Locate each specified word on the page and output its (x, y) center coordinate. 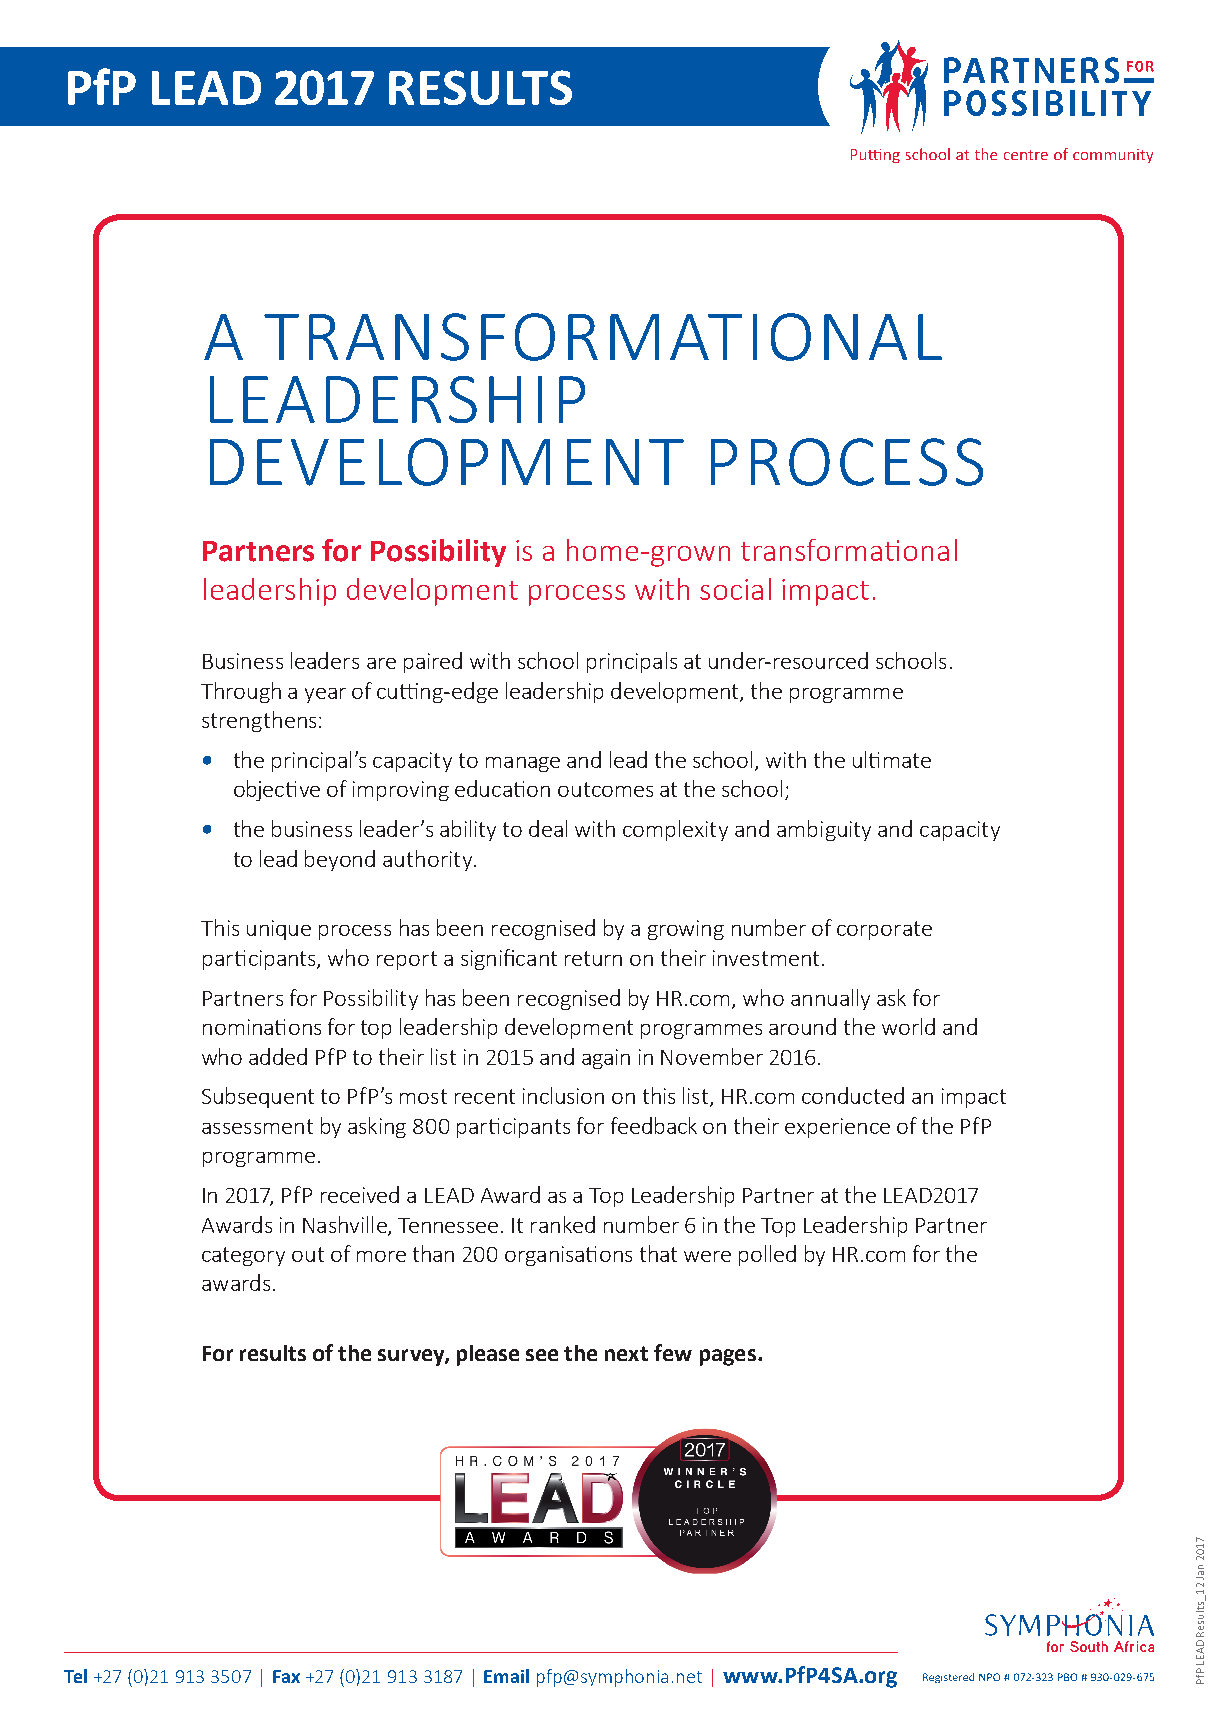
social (735, 589)
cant (536, 958)
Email (506, 1676)
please (488, 1355)
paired (433, 662)
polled (767, 1255)
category (243, 1256)
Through (241, 692)
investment (766, 958)
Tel (75, 1676)
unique (279, 930)
